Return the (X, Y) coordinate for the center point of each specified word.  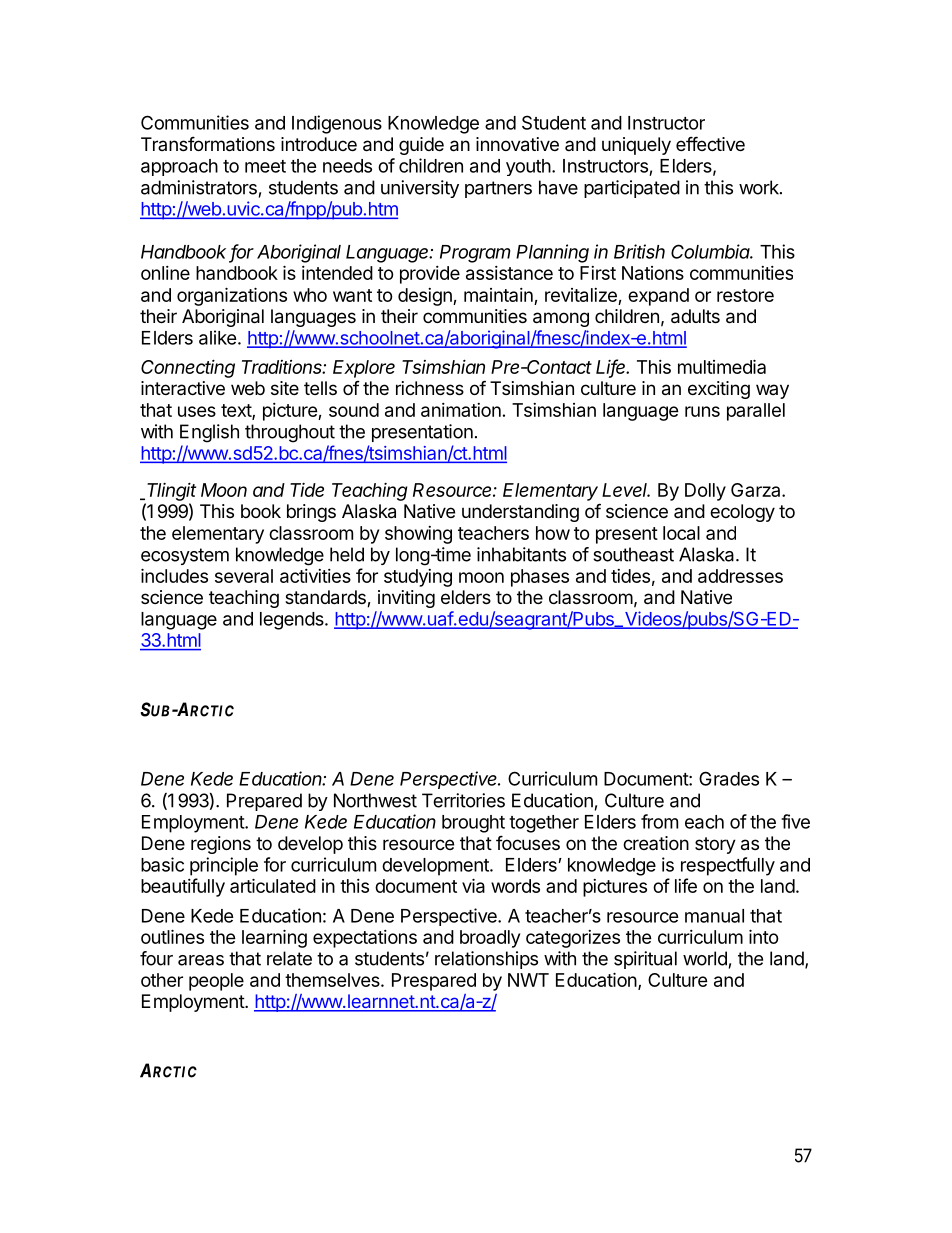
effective (710, 143)
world (705, 958)
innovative (517, 144)
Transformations (208, 144)
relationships (486, 960)
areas (201, 960)
